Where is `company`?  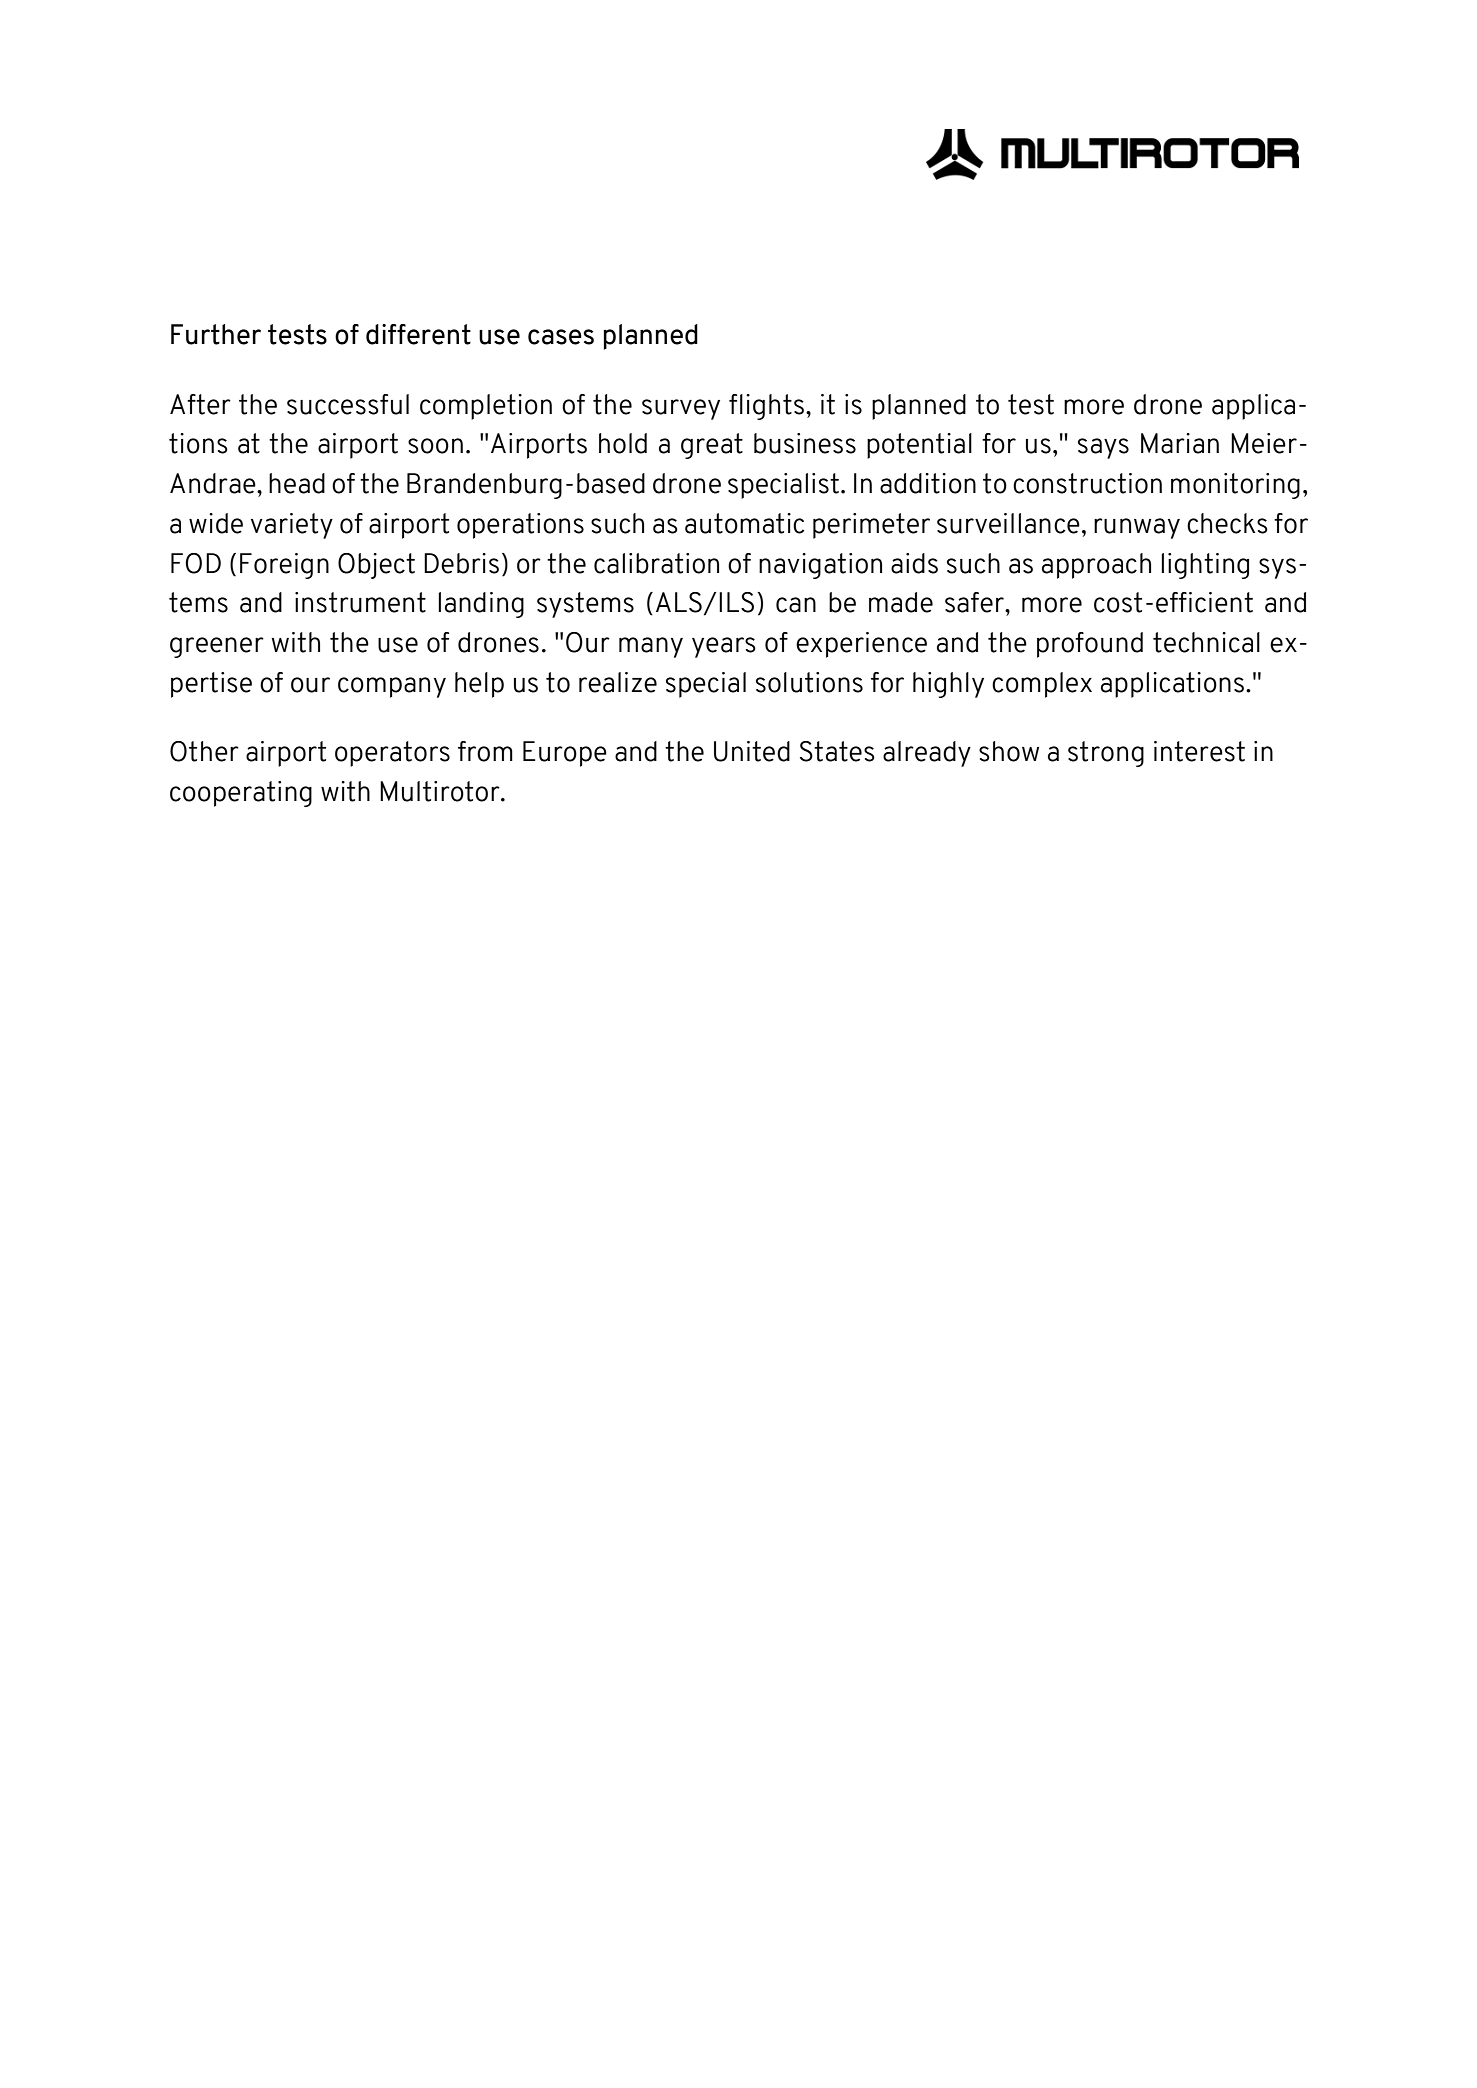
company is located at coordinates (392, 687).
